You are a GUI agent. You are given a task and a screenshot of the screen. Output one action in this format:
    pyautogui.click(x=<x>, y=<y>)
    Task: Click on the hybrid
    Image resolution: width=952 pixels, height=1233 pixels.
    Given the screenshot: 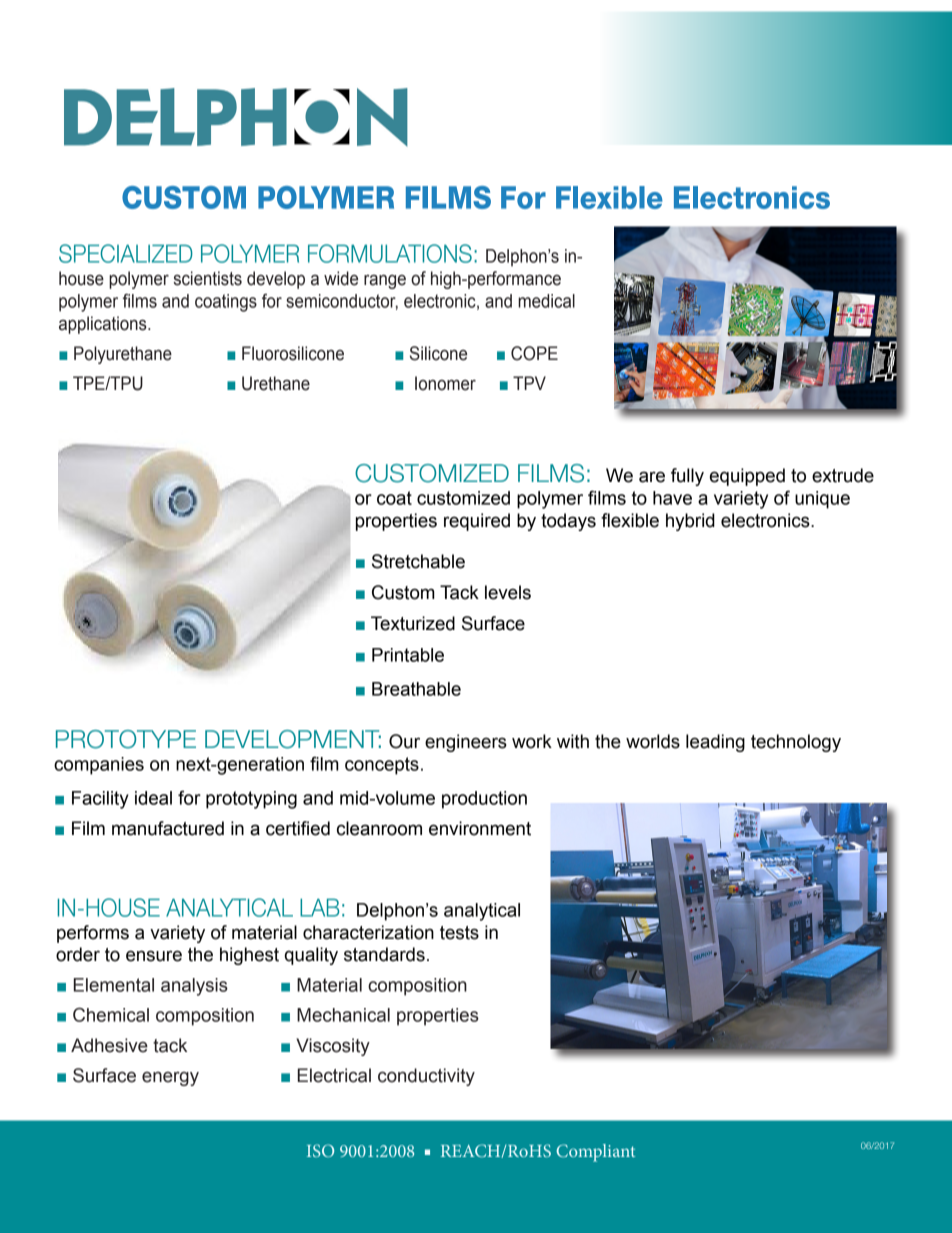 What is the action you would take?
    pyautogui.click(x=690, y=522)
